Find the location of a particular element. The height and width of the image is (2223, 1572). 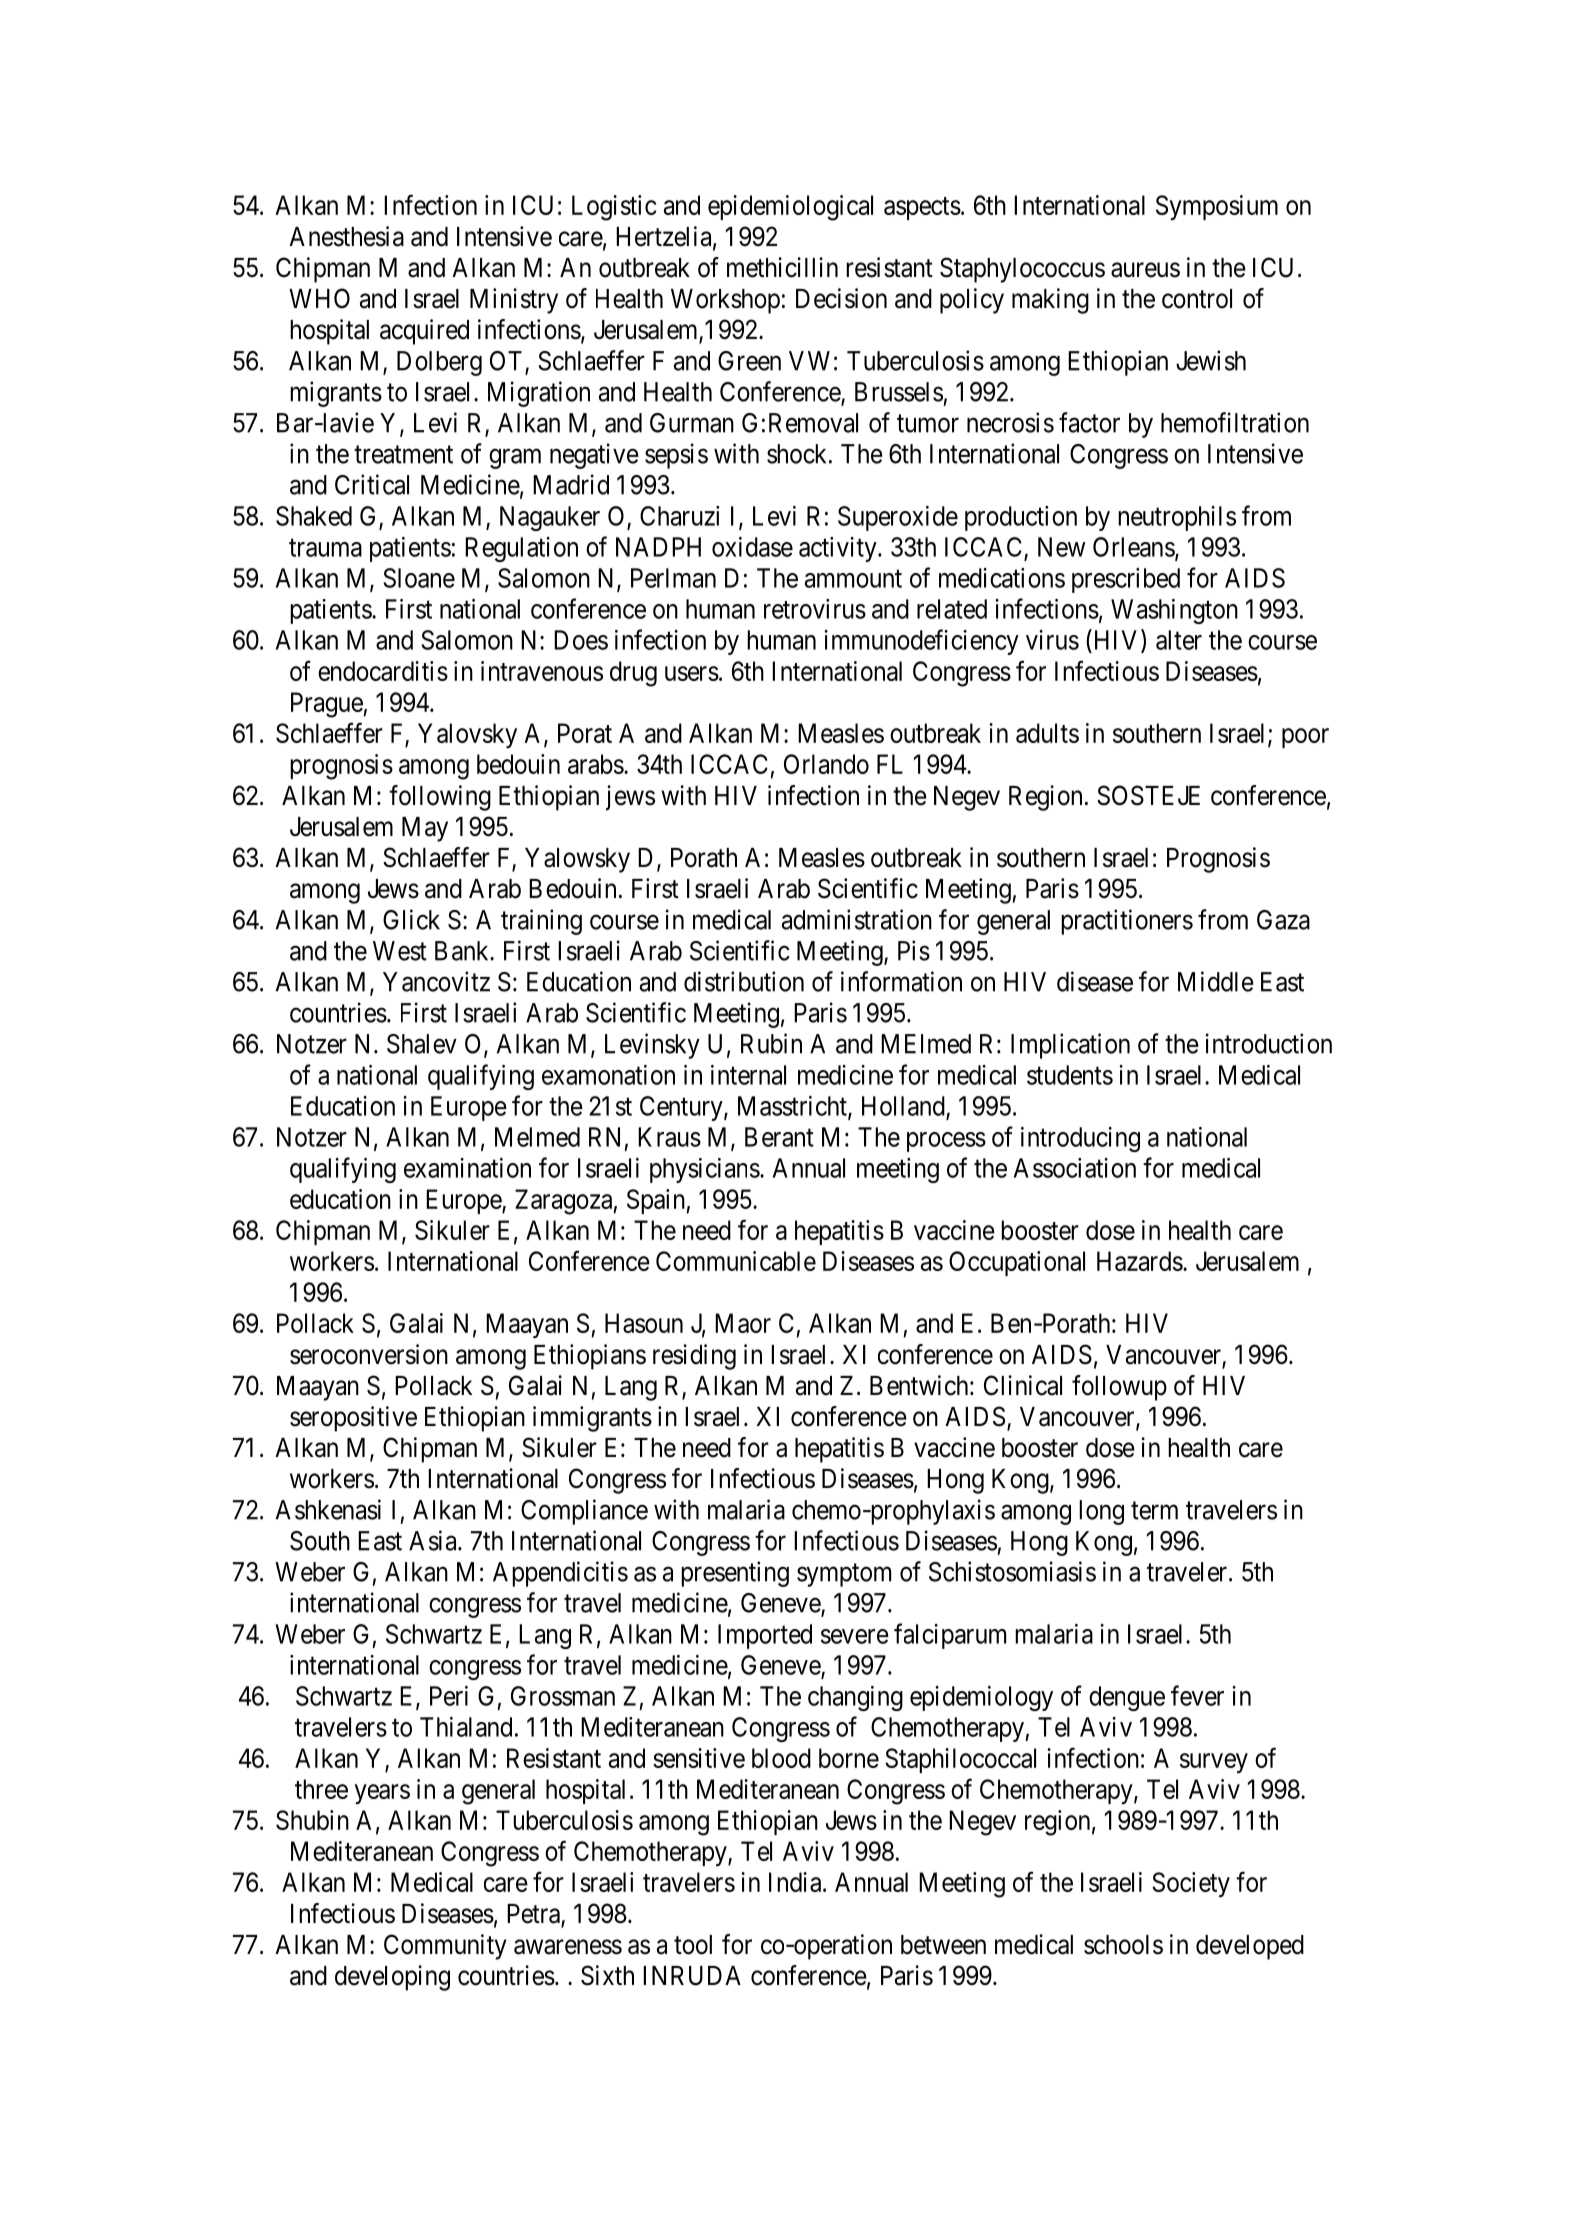

Community is located at coordinates (445, 1947).
